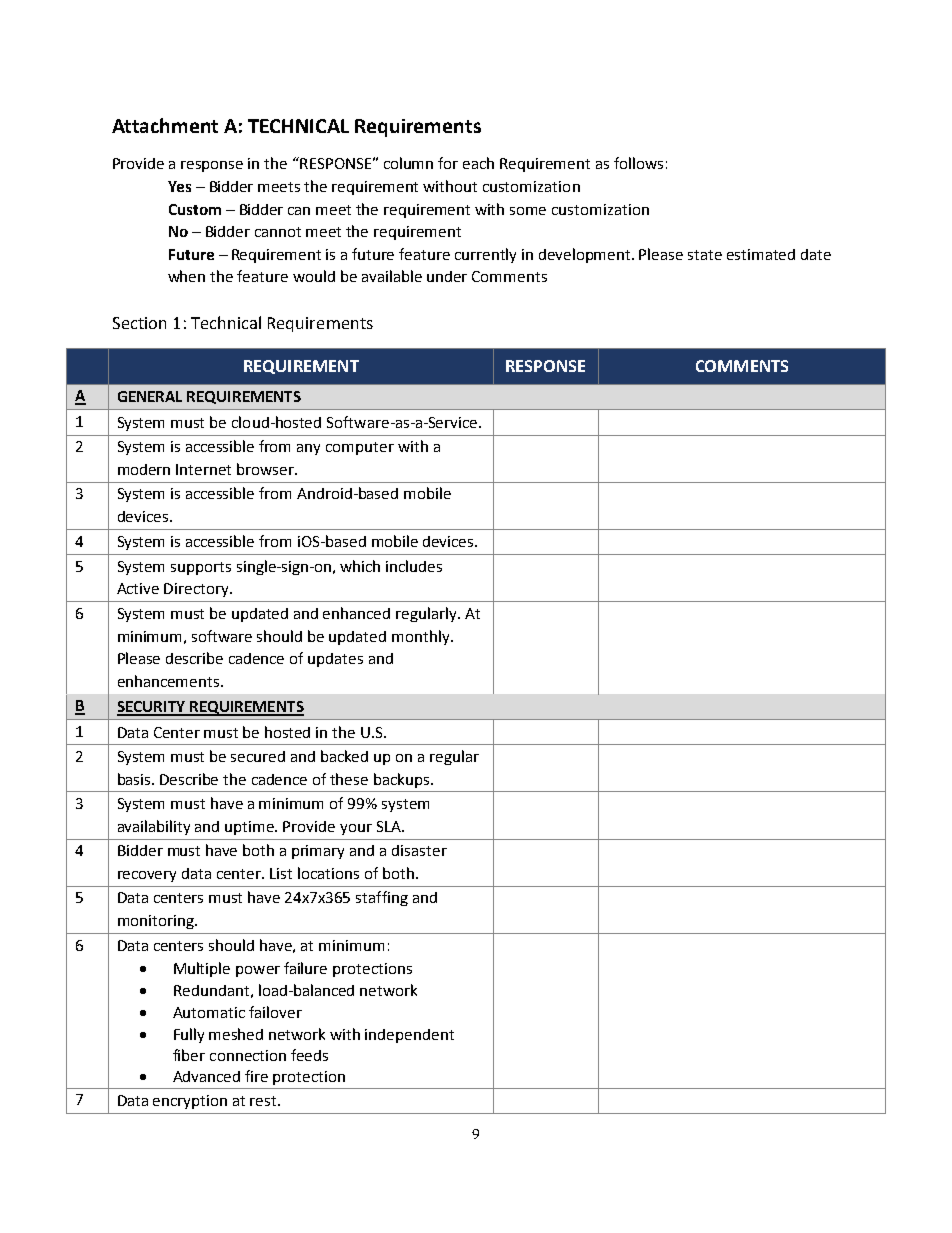 This document has height=1233, width=952. I want to click on Directory, so click(197, 590).
